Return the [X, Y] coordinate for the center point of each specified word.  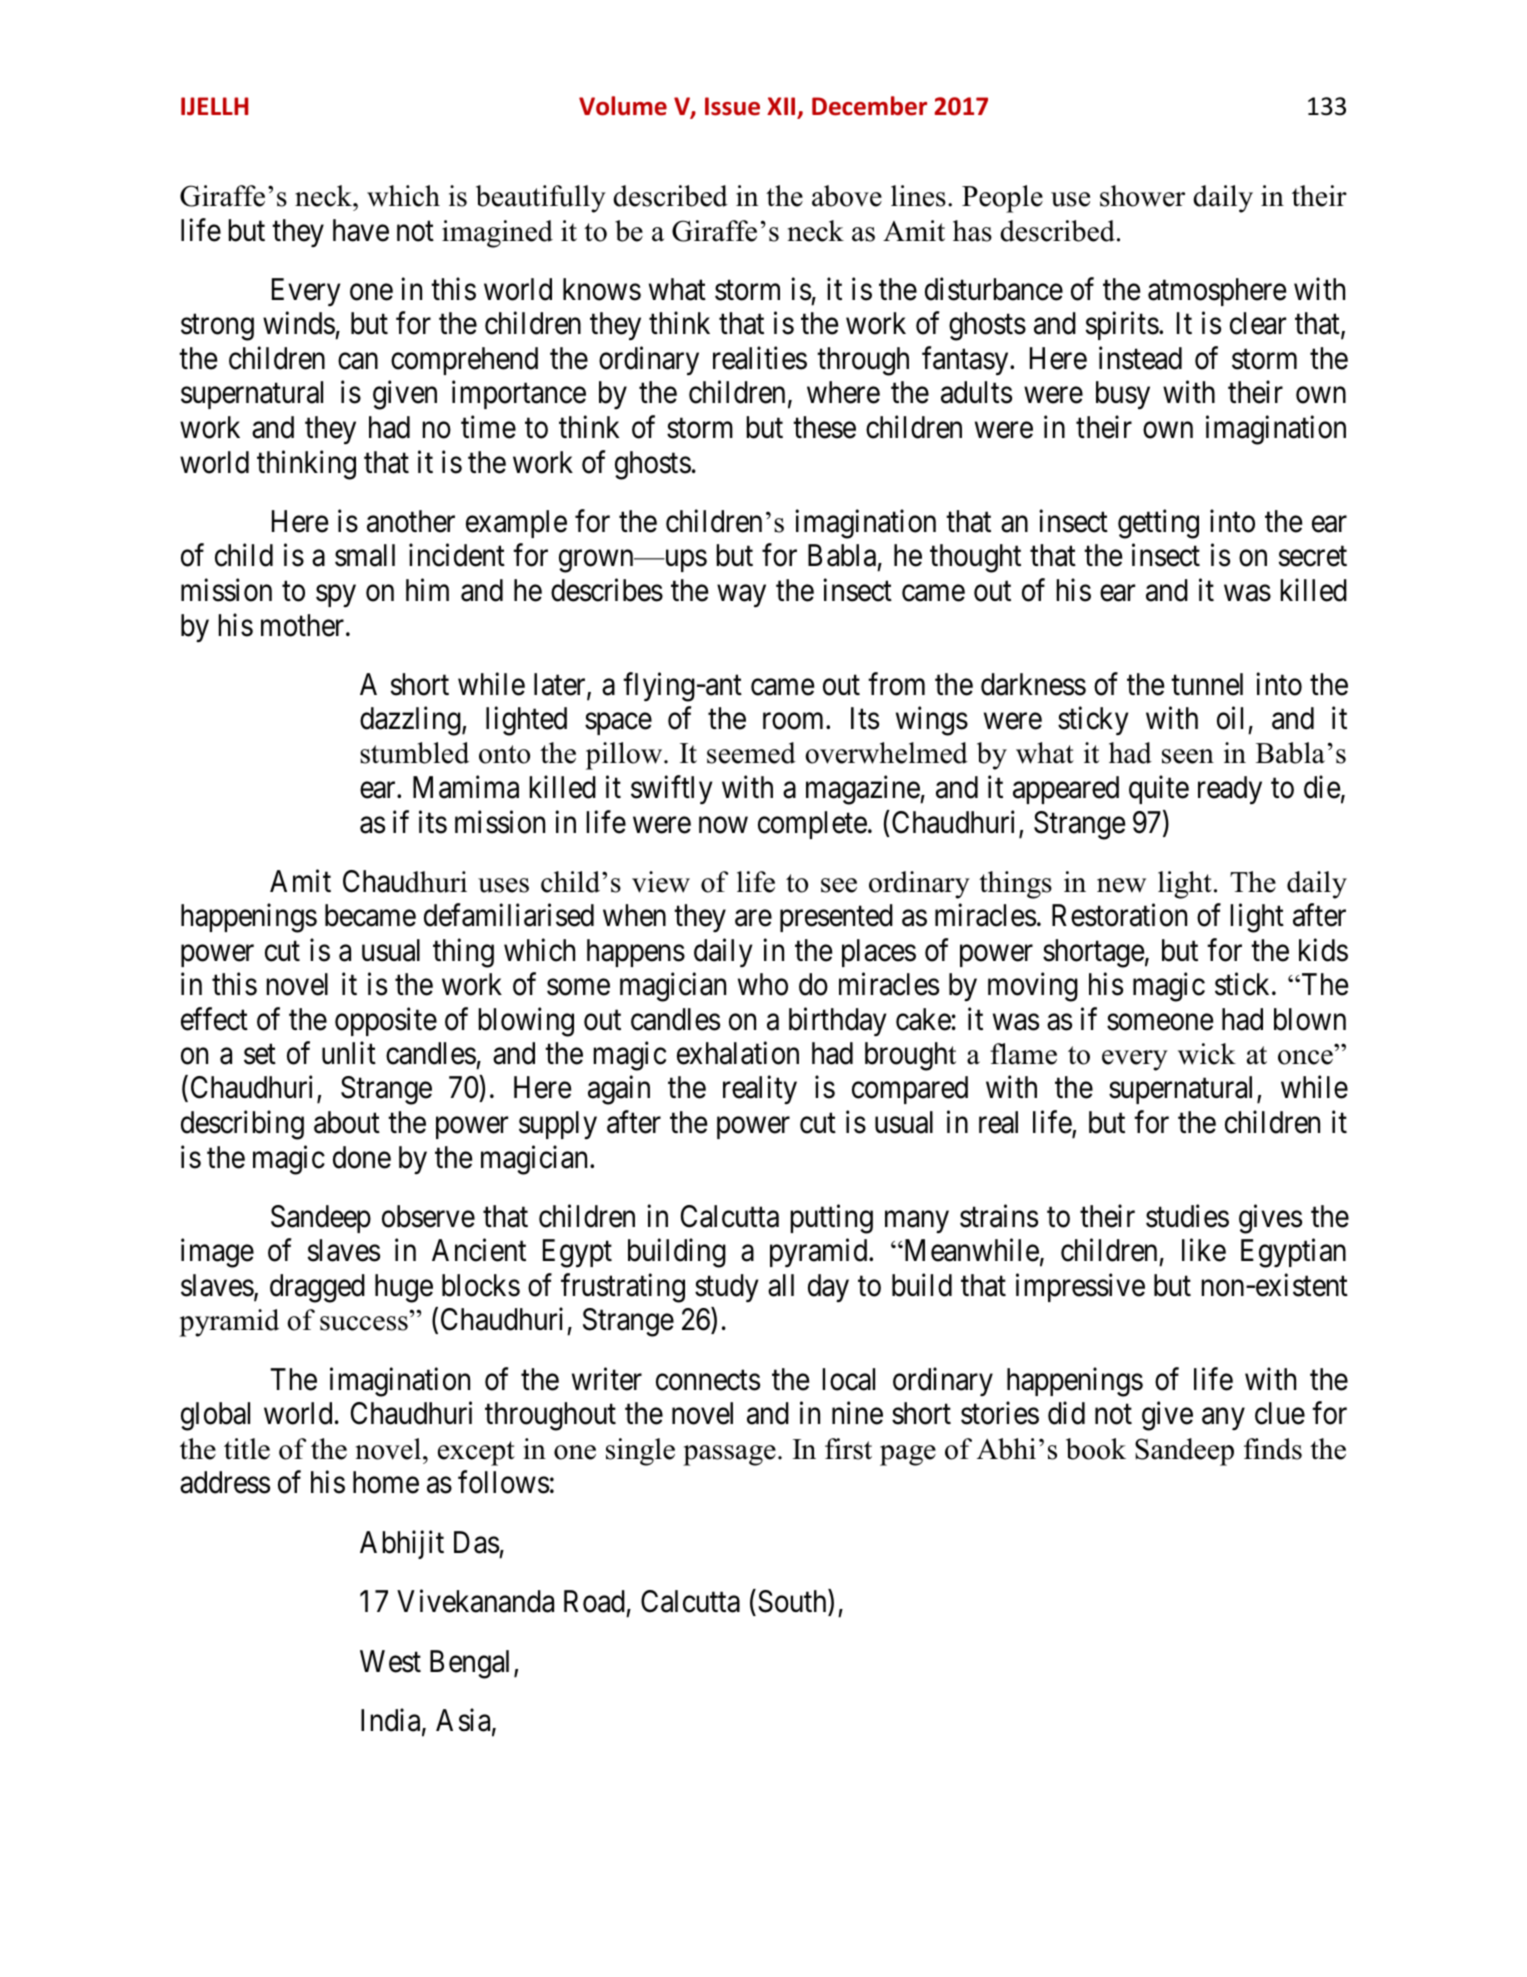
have [361, 230]
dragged [317, 1288]
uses [503, 885]
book [1096, 1449]
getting [1158, 524]
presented [836, 918]
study [727, 1288]
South [793, 1601]
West [390, 1661]
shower [1142, 196]
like [1204, 1250]
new [1121, 885]
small [365, 555]
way [741, 596]
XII [781, 106]
